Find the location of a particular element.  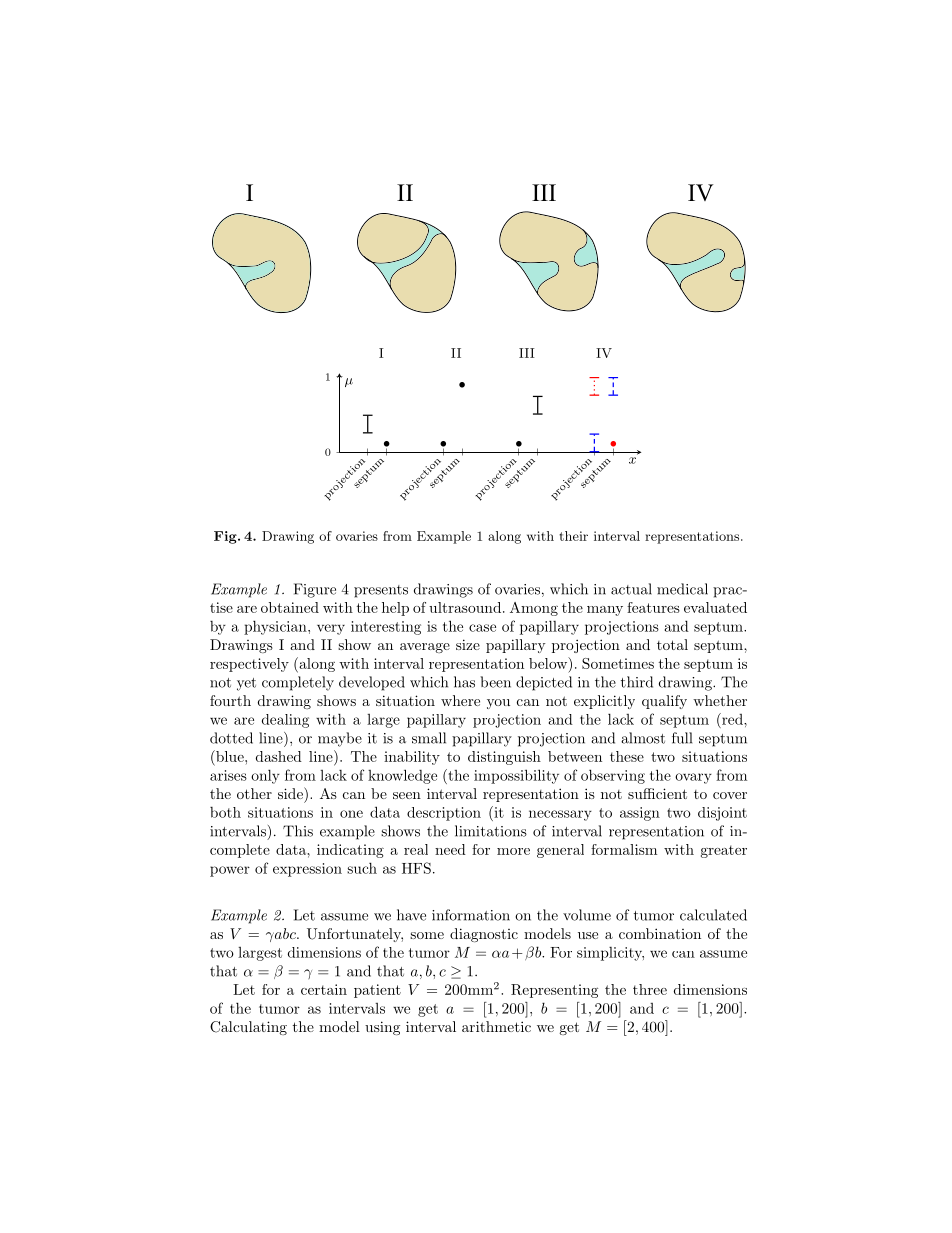

Calculating is located at coordinates (248, 1028).
